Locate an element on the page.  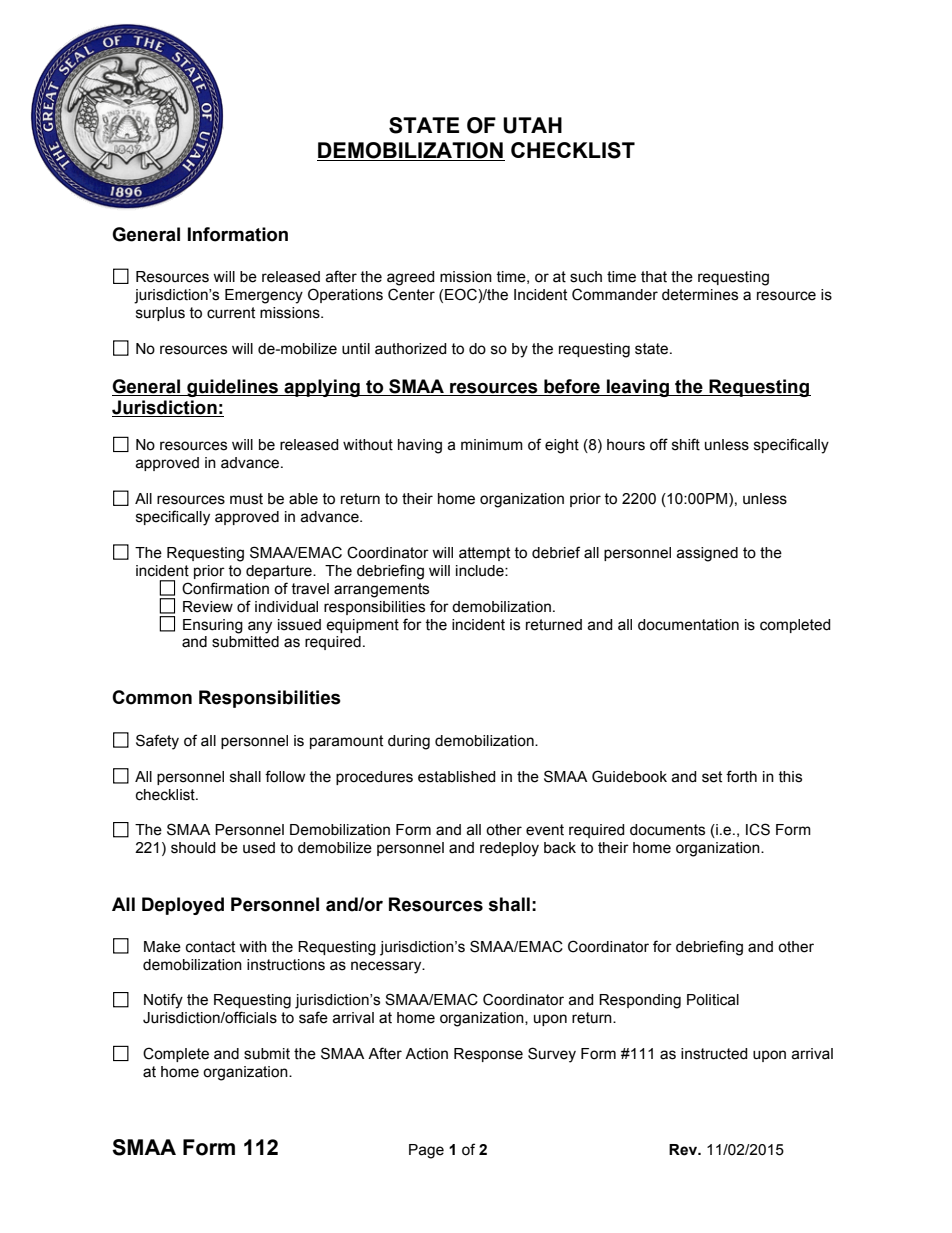
Page is located at coordinates (426, 1151).
